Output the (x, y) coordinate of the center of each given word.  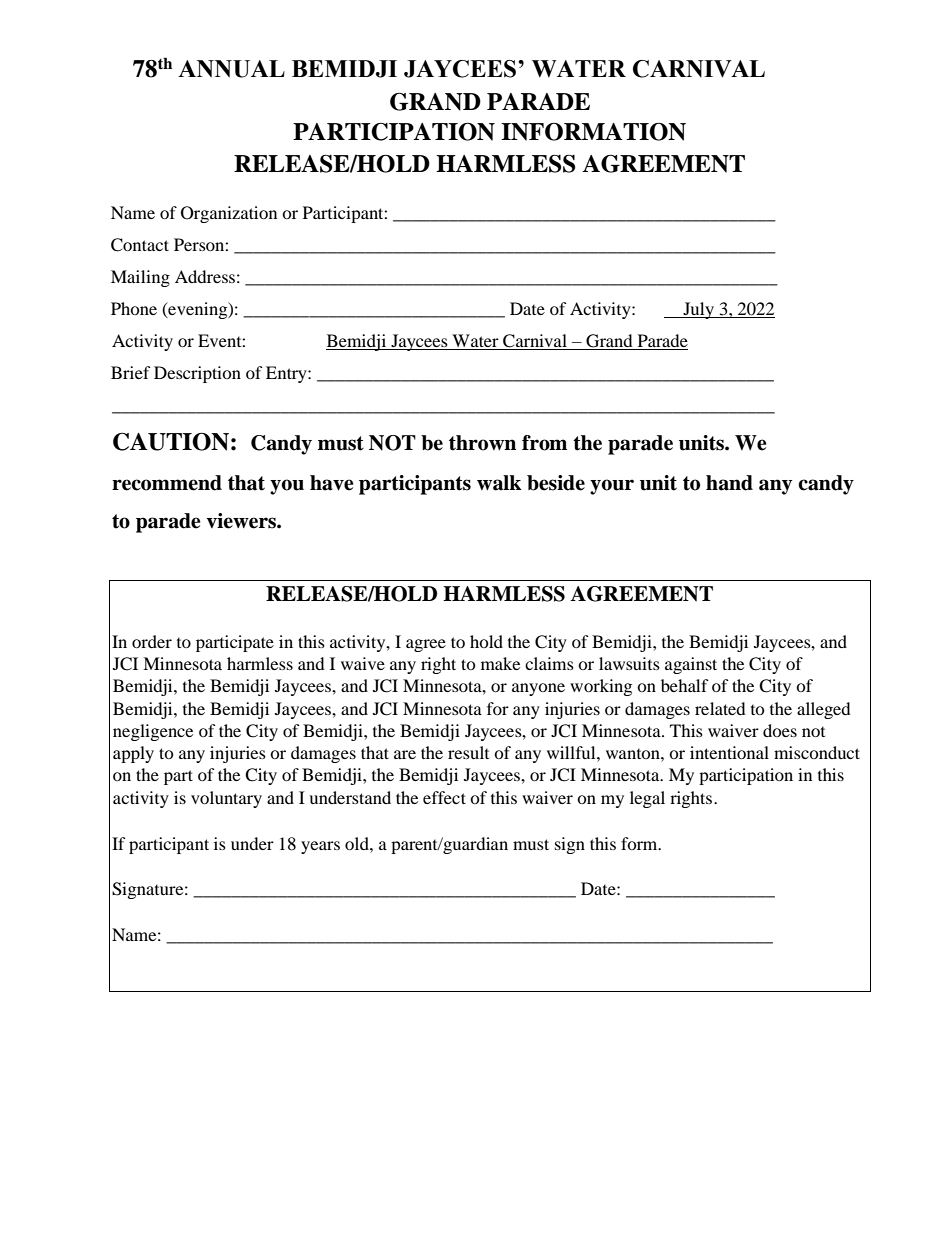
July (699, 310)
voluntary (226, 799)
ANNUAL (231, 69)
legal (647, 799)
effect (444, 797)
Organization (229, 214)
